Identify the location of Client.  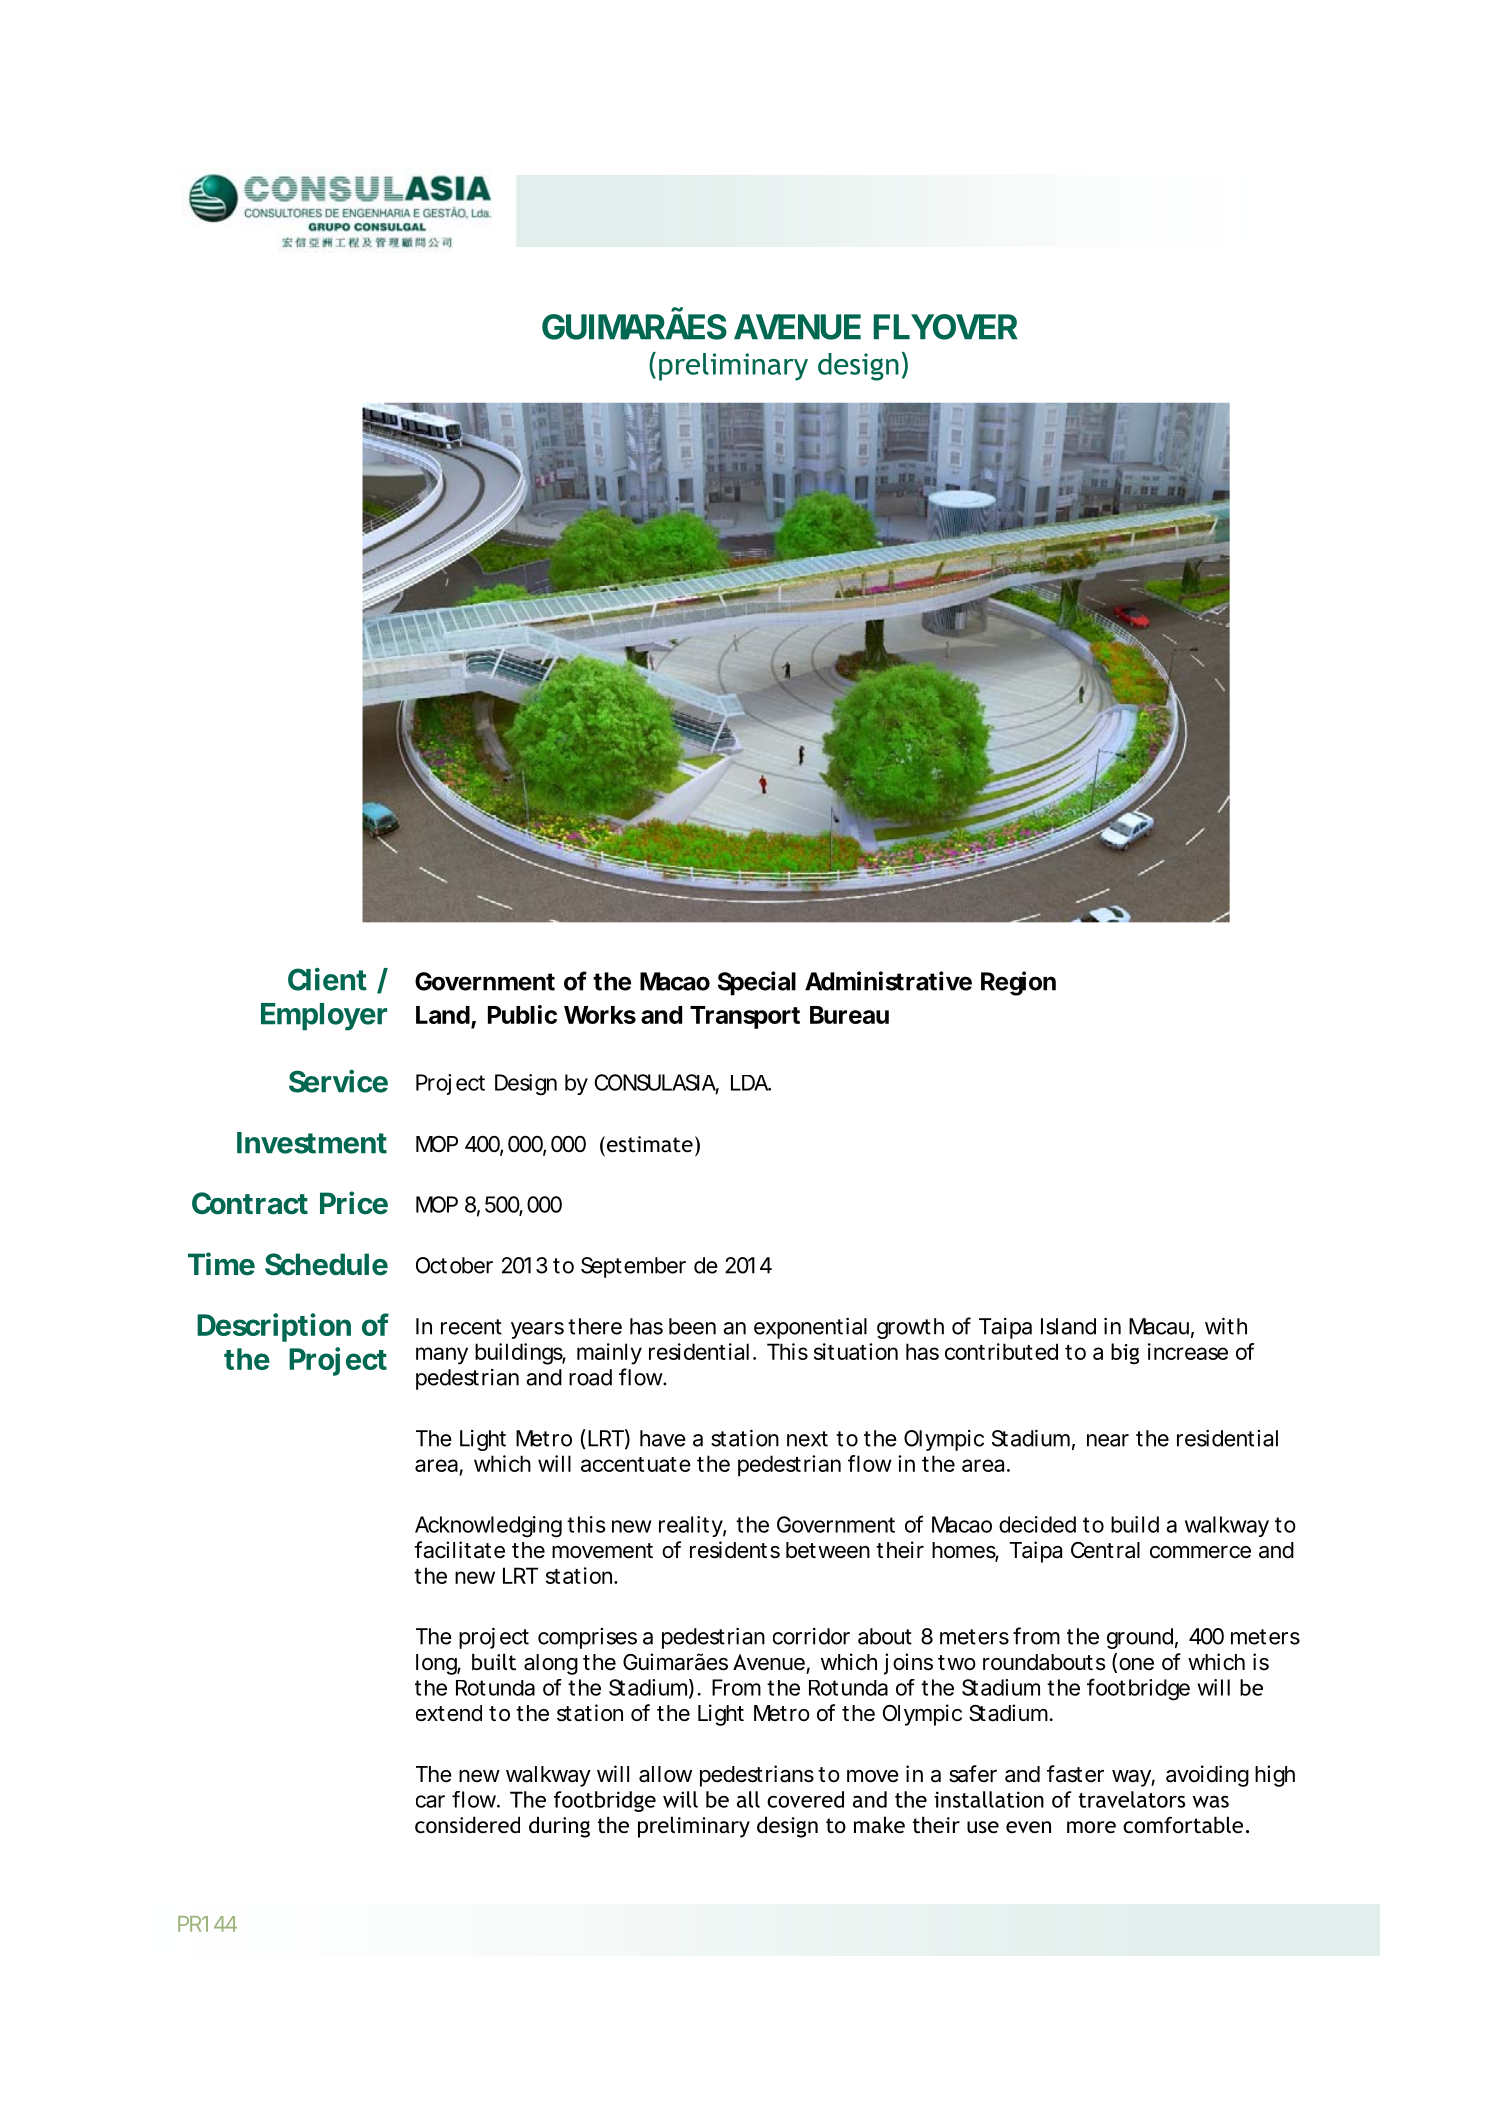
(327, 979).
